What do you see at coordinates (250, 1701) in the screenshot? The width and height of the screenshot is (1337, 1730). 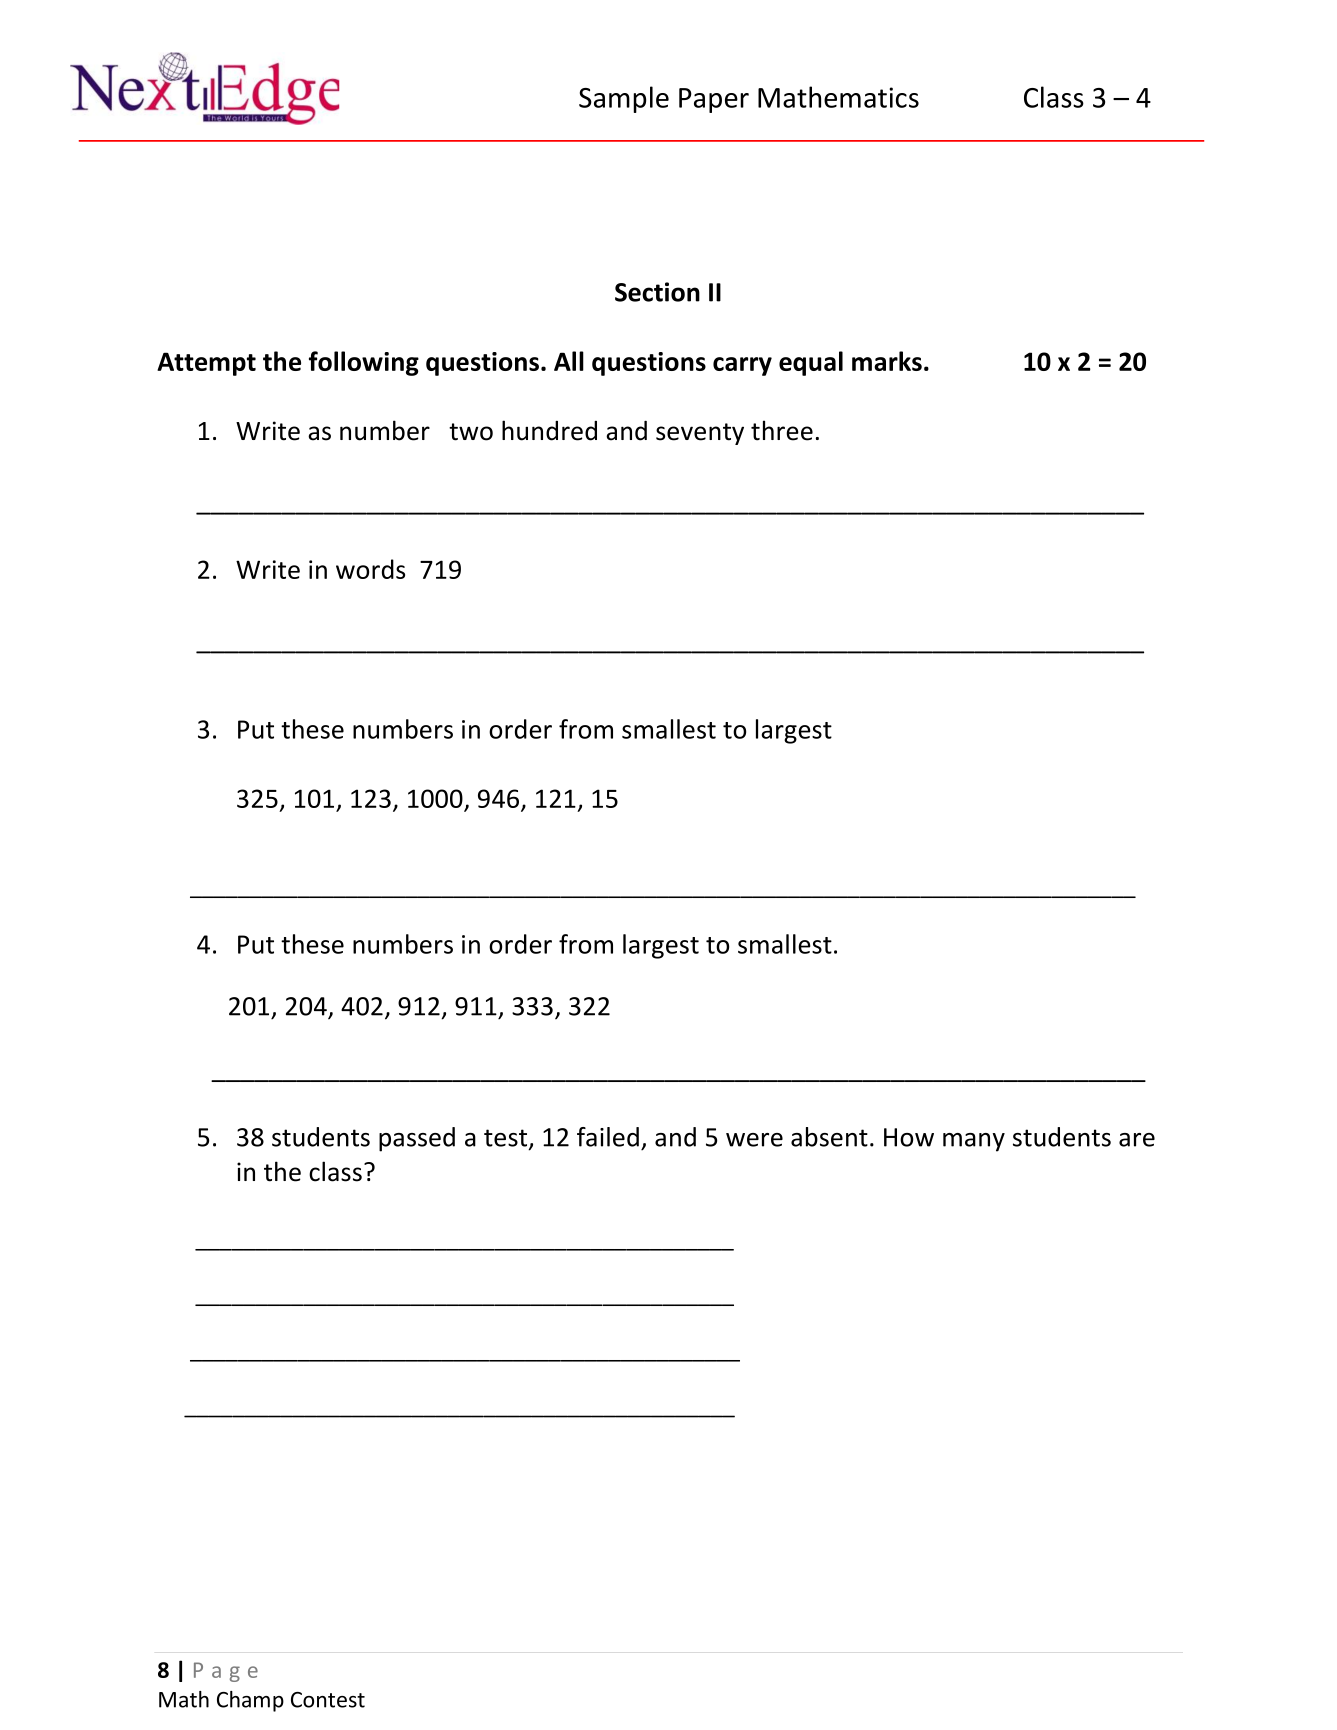 I see `Champ` at bounding box center [250, 1701].
